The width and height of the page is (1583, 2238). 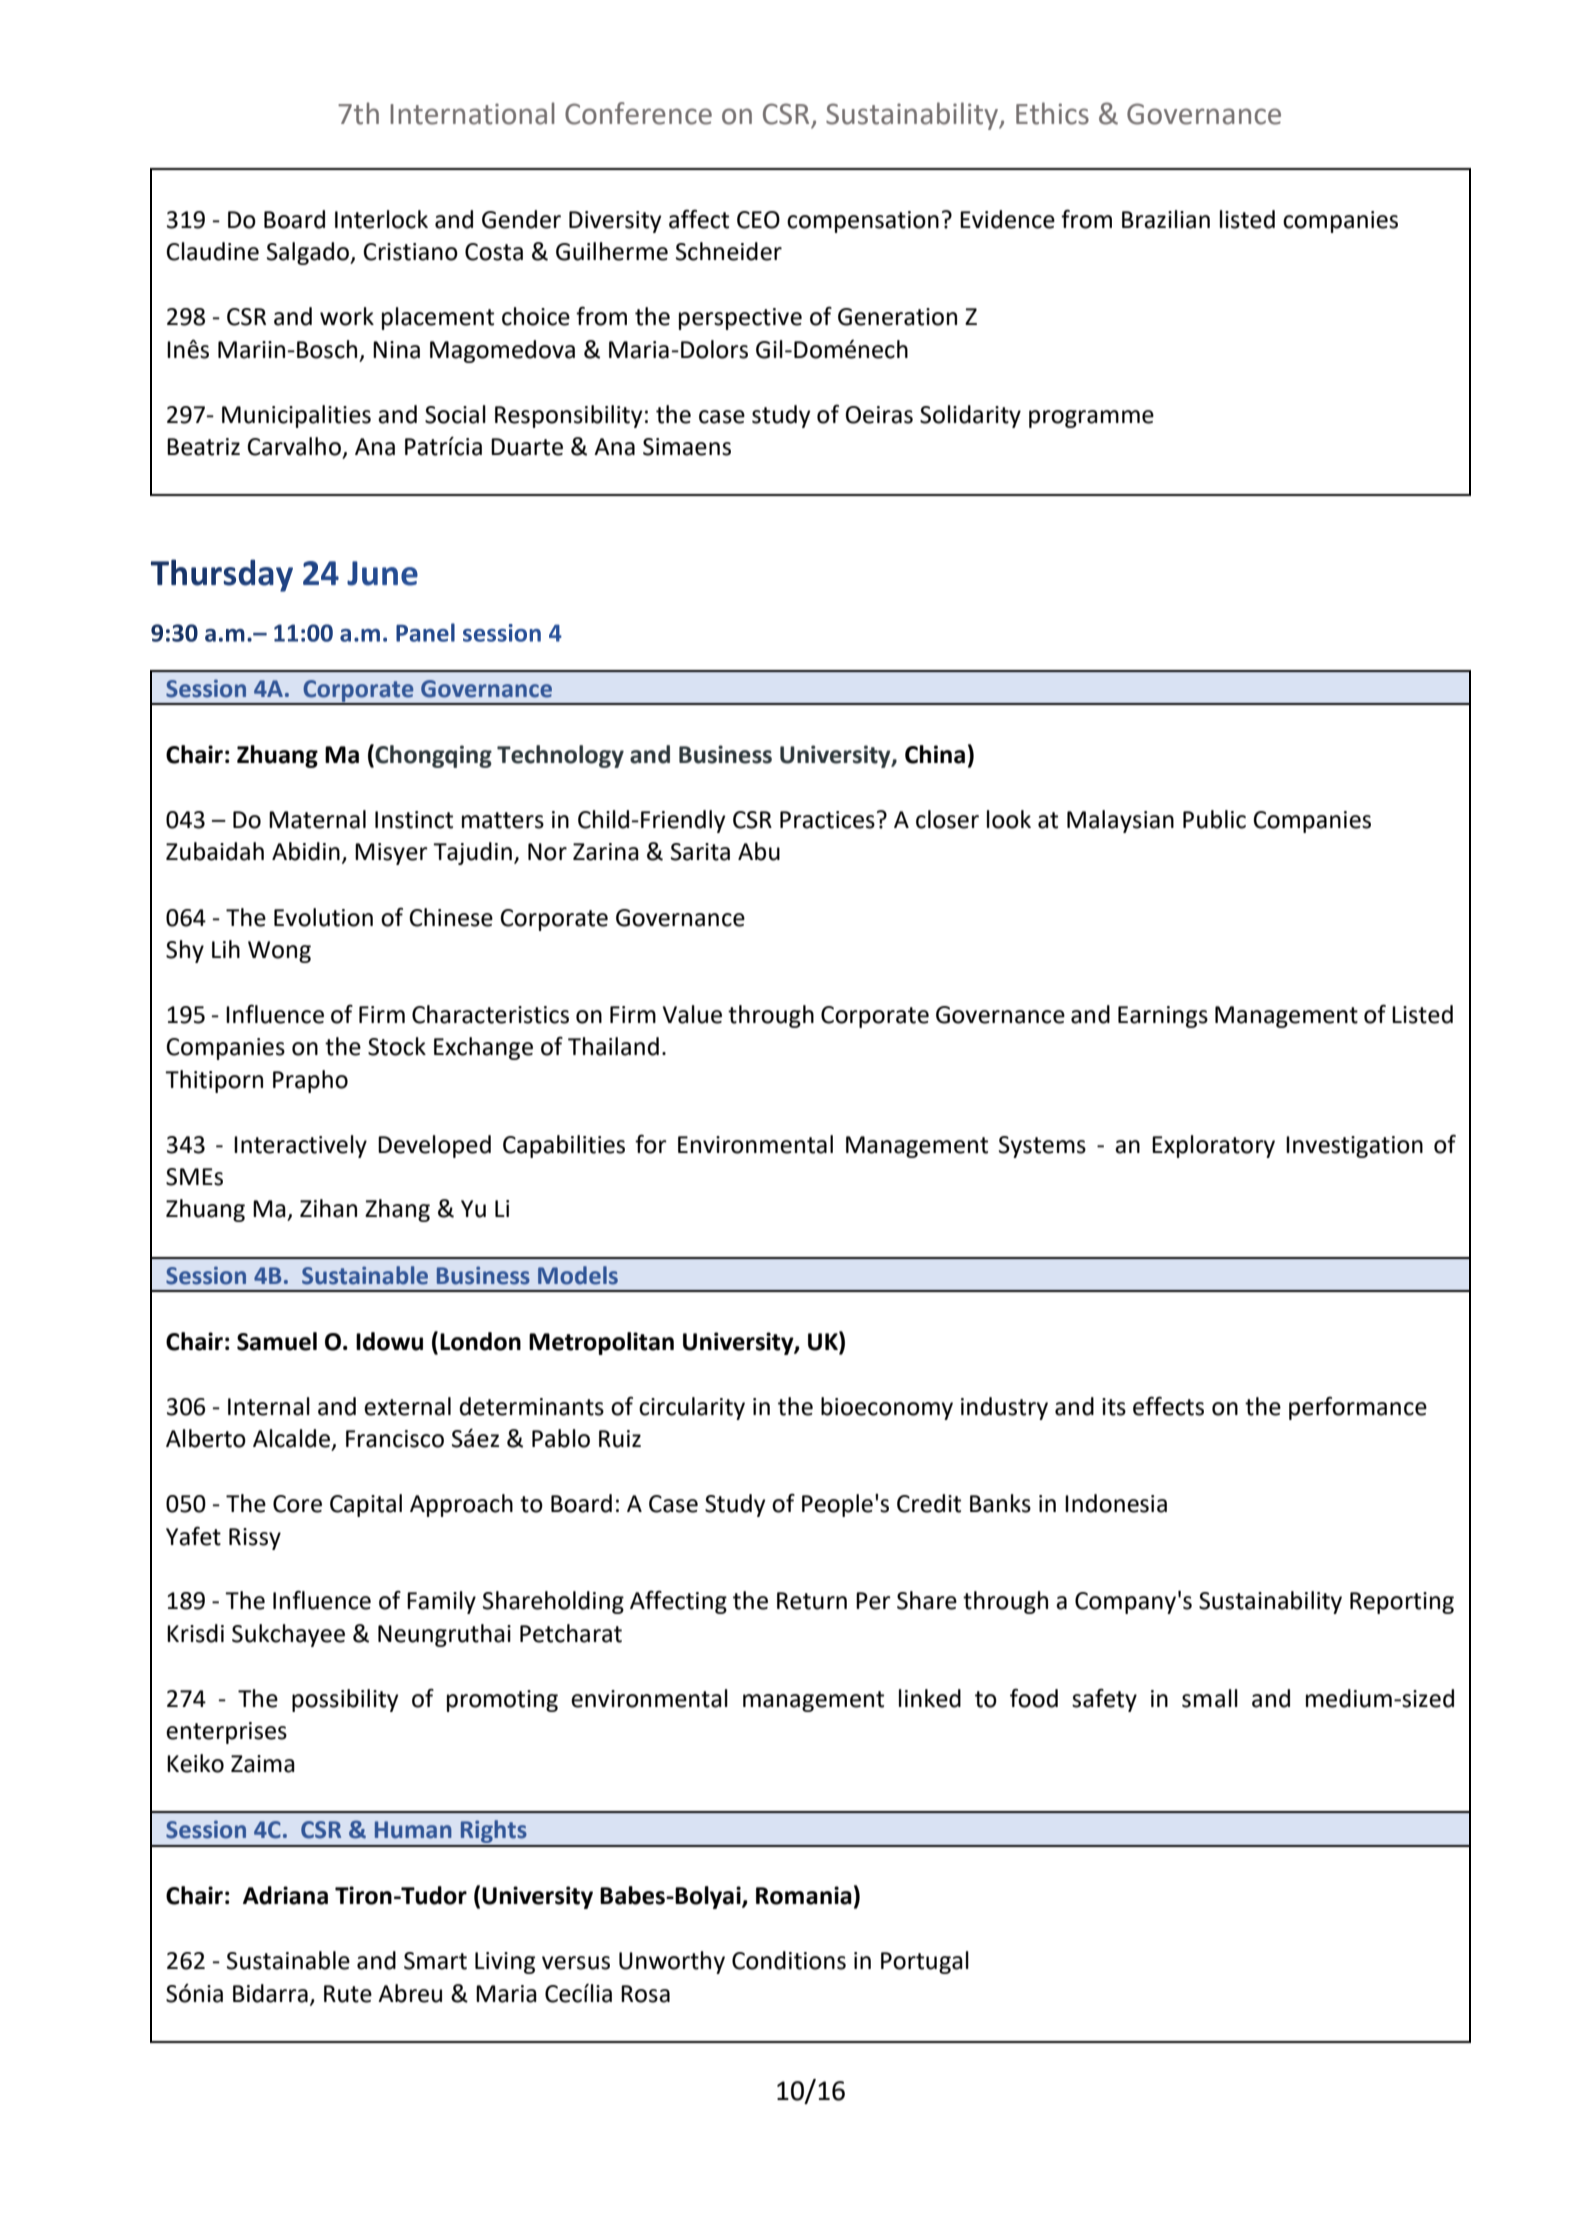 What do you see at coordinates (397, 1046) in the page?
I see `Stock` at bounding box center [397, 1046].
